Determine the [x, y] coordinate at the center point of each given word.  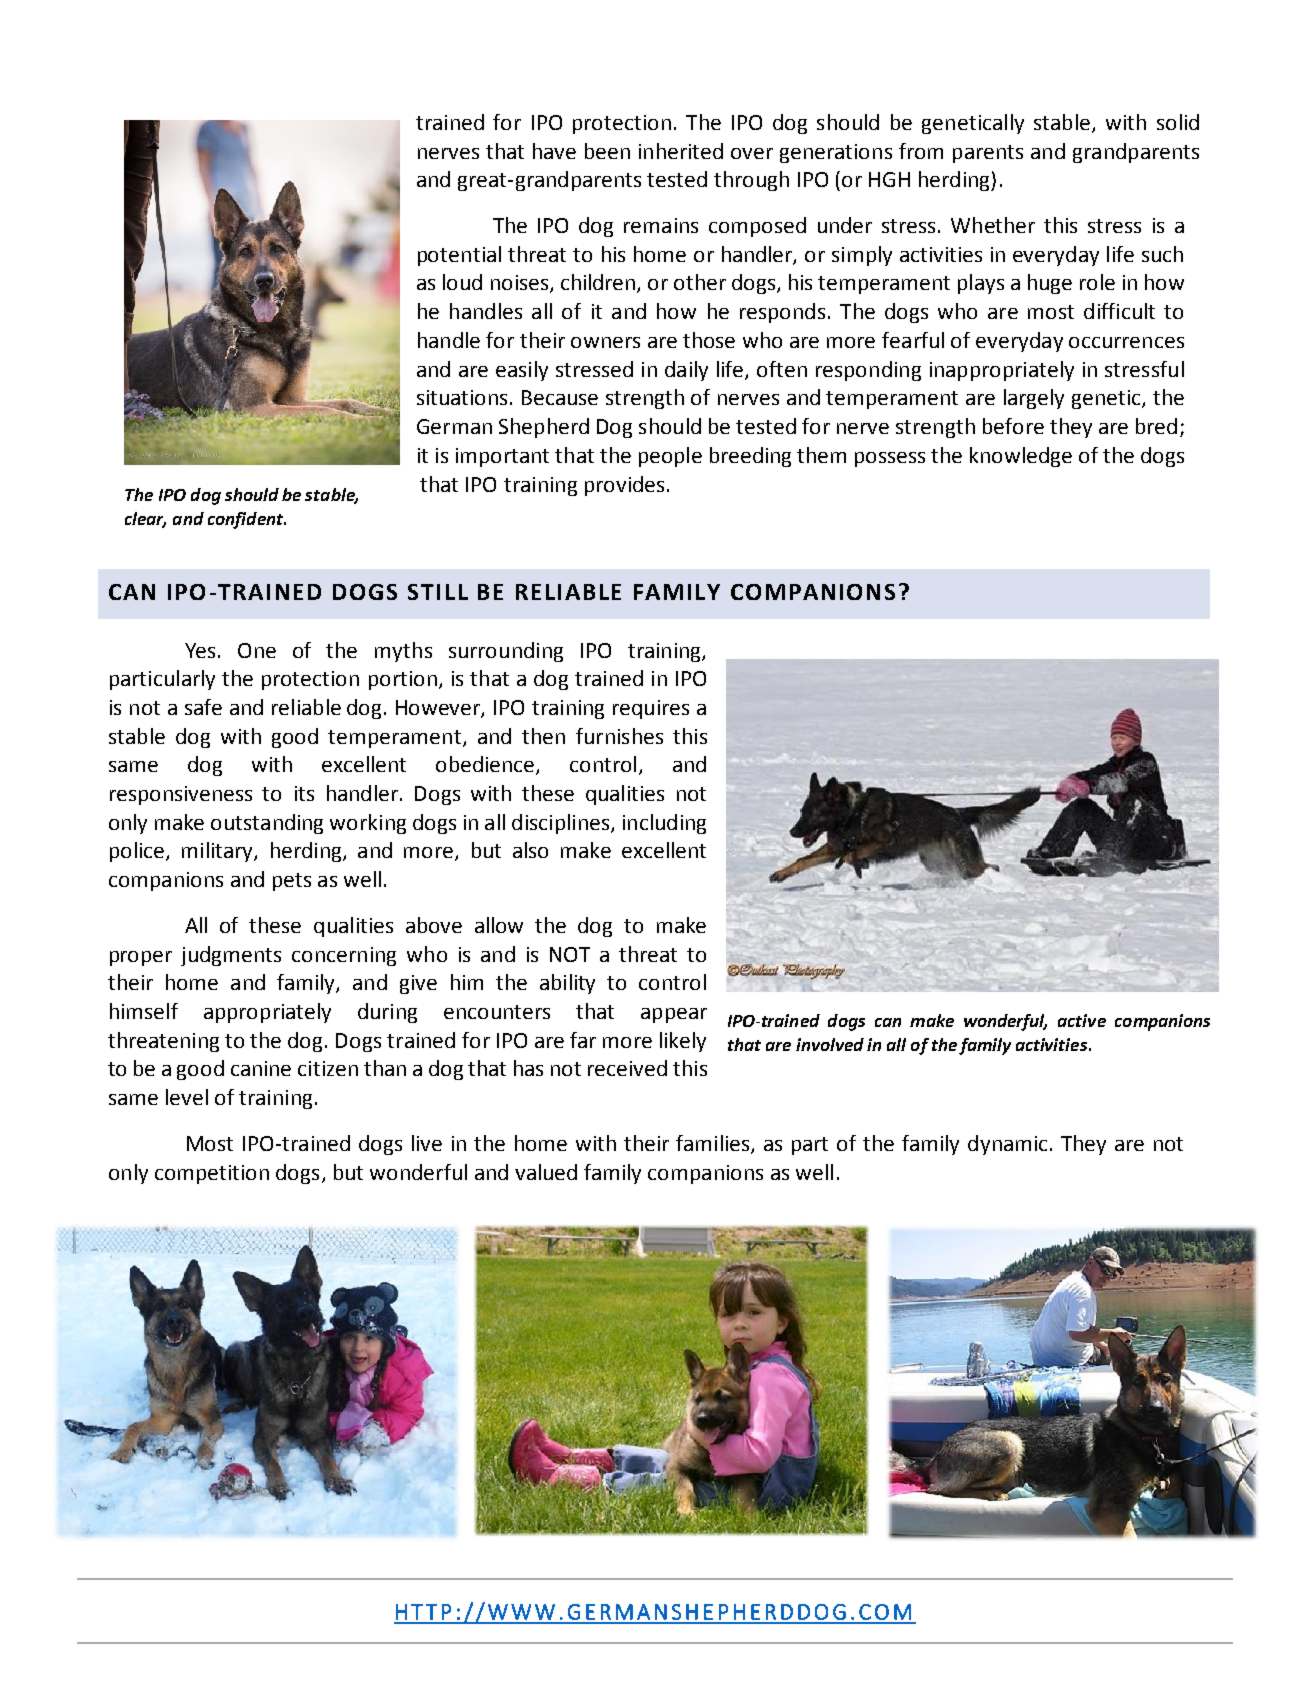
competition [212, 1174]
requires [651, 709]
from [921, 151]
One [257, 650]
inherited [681, 151]
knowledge [1021, 457]
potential [459, 256]
